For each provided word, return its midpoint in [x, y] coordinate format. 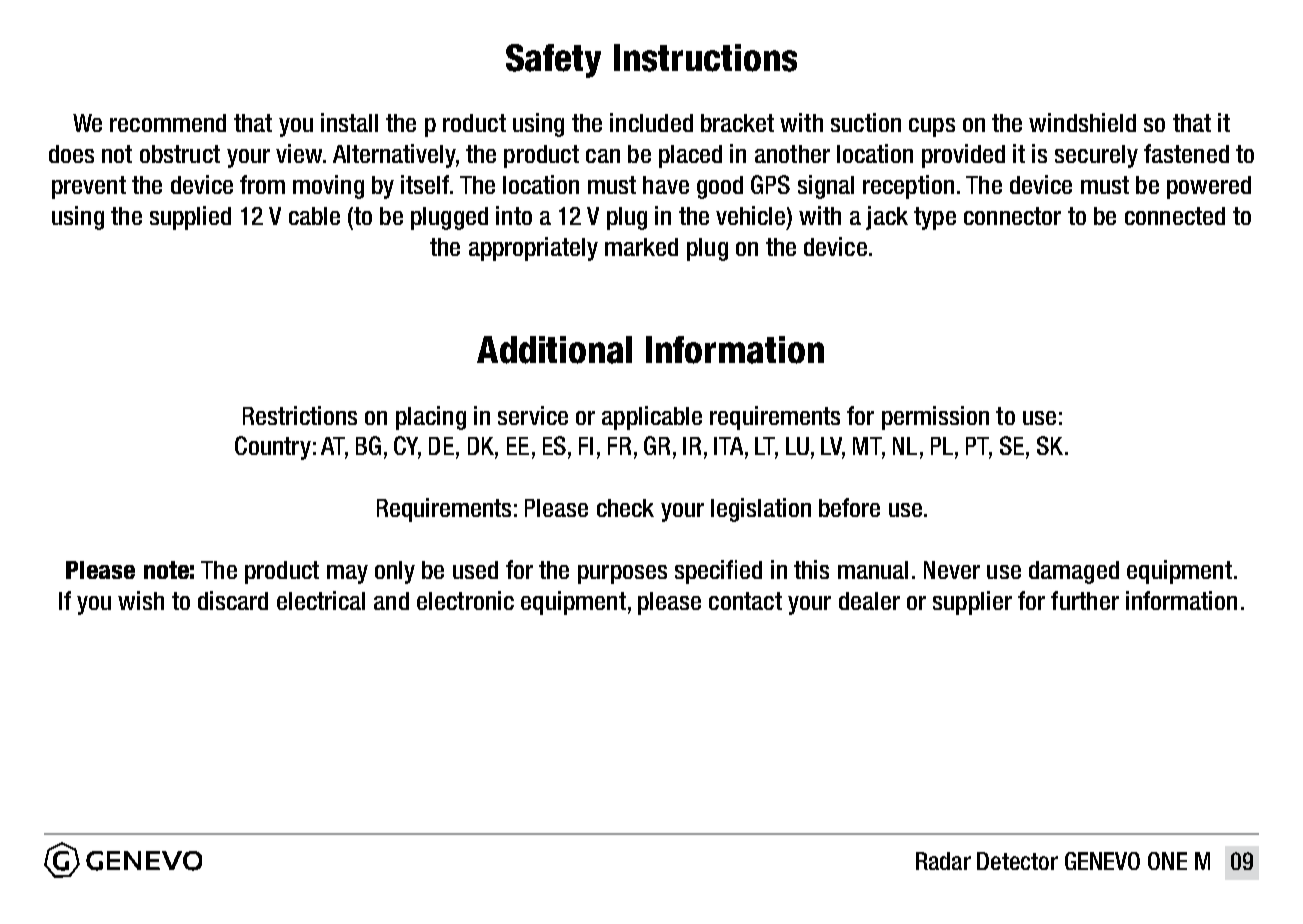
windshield [1082, 122]
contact [745, 601]
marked [641, 247]
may [347, 574]
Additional [554, 350]
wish [141, 600]
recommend [168, 123]
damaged [1074, 572]
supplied [190, 218]
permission [935, 418]
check [625, 508]
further [1085, 600]
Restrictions [300, 415]
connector [1012, 216]
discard [233, 600]
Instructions [705, 58]
